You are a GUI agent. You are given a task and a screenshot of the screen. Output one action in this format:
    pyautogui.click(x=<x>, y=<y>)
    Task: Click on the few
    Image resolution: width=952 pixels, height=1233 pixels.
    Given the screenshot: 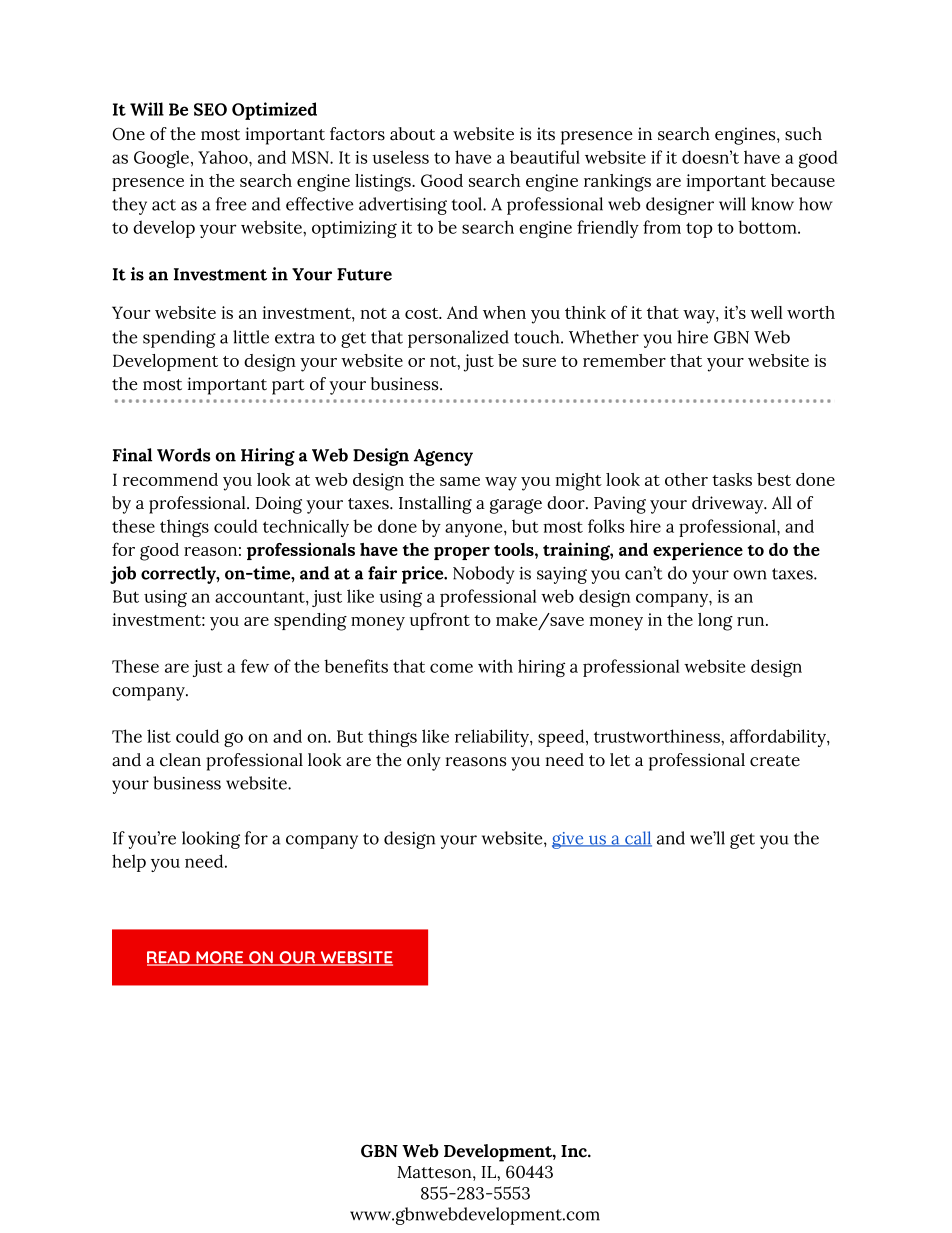 What is the action you would take?
    pyautogui.click(x=255, y=666)
